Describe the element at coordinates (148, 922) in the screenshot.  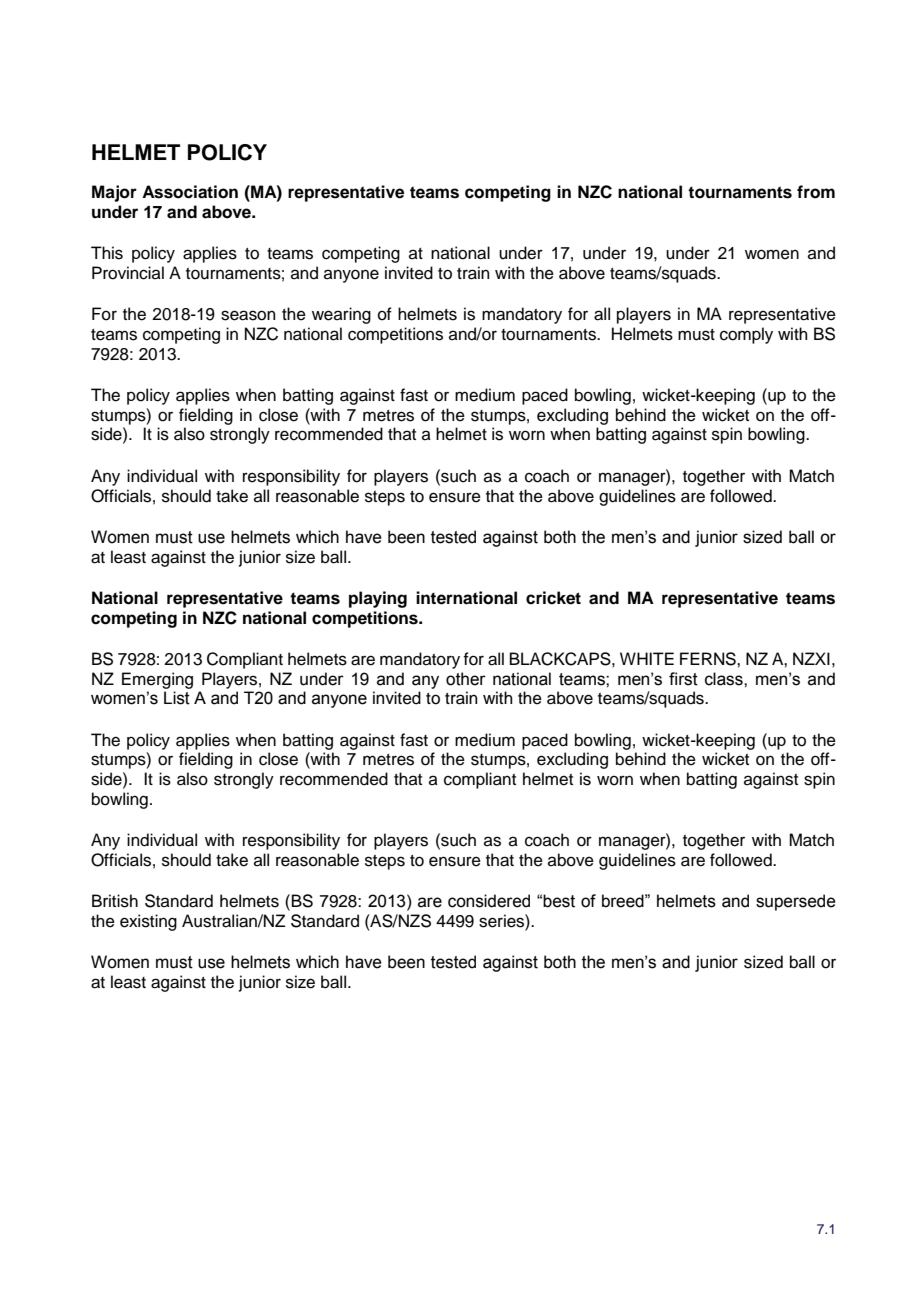
I see `existing` at that location.
